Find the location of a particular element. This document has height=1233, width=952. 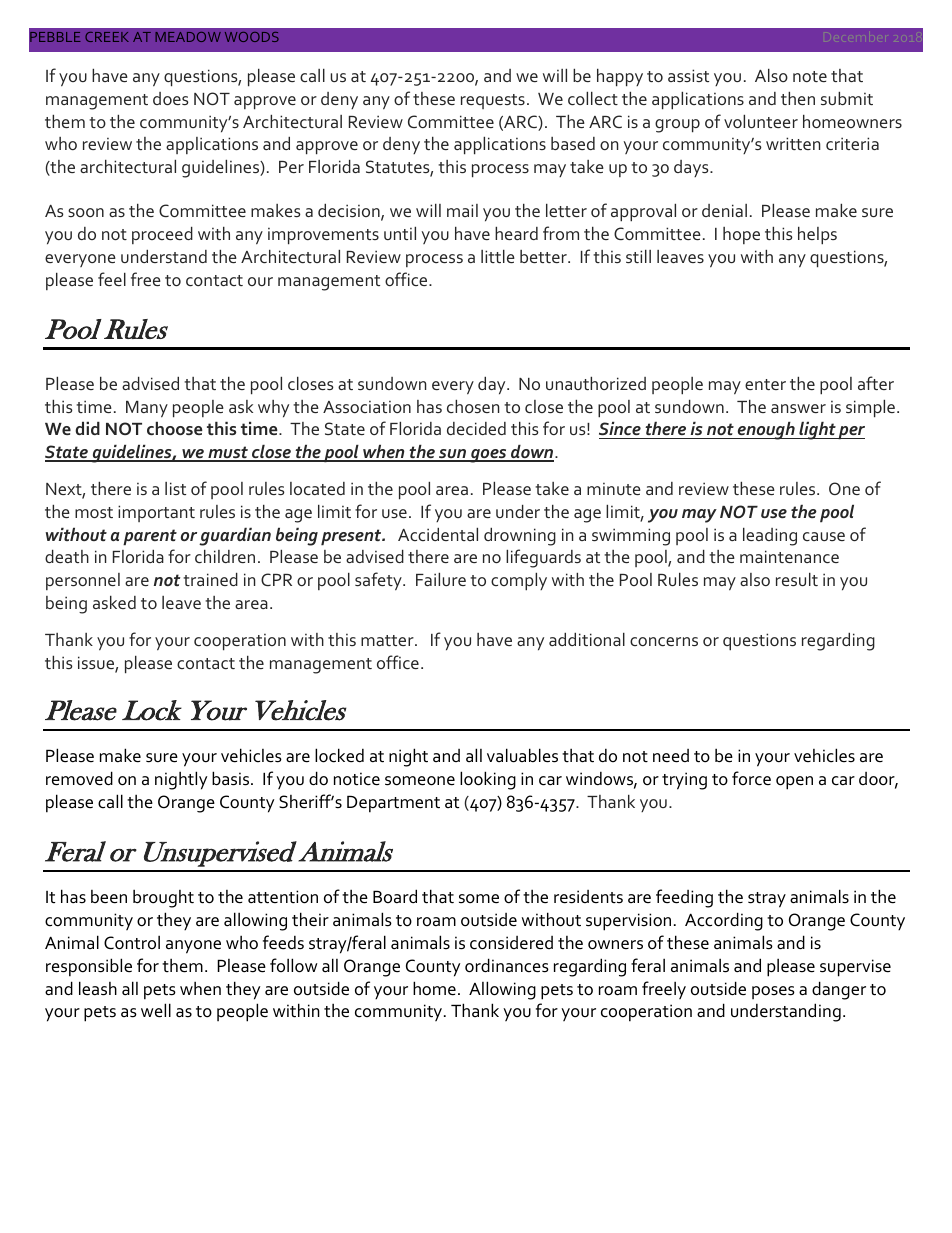

concerns is located at coordinates (664, 641).
